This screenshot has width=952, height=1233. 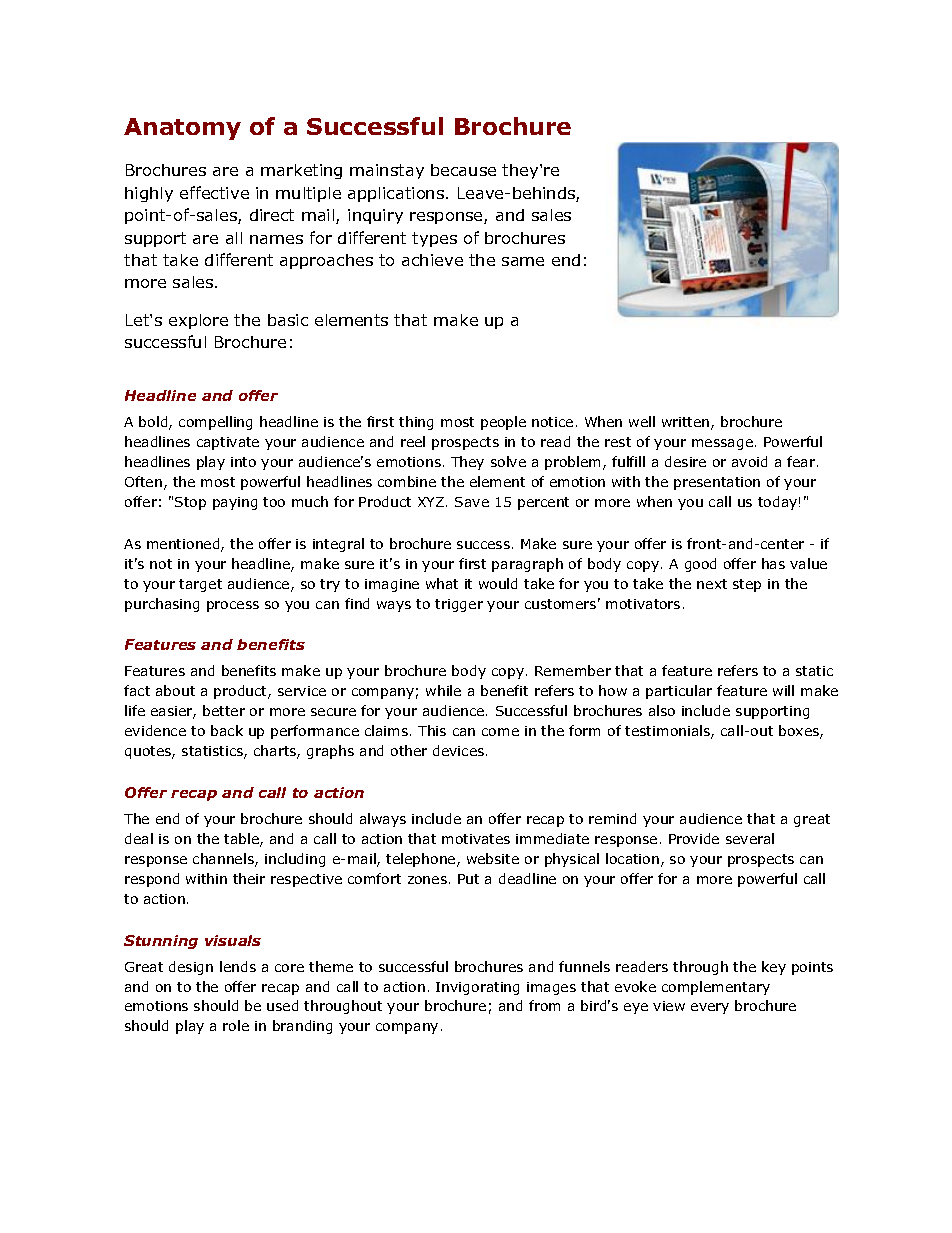 What do you see at coordinates (477, 988) in the screenshot?
I see `Invigorating` at bounding box center [477, 988].
